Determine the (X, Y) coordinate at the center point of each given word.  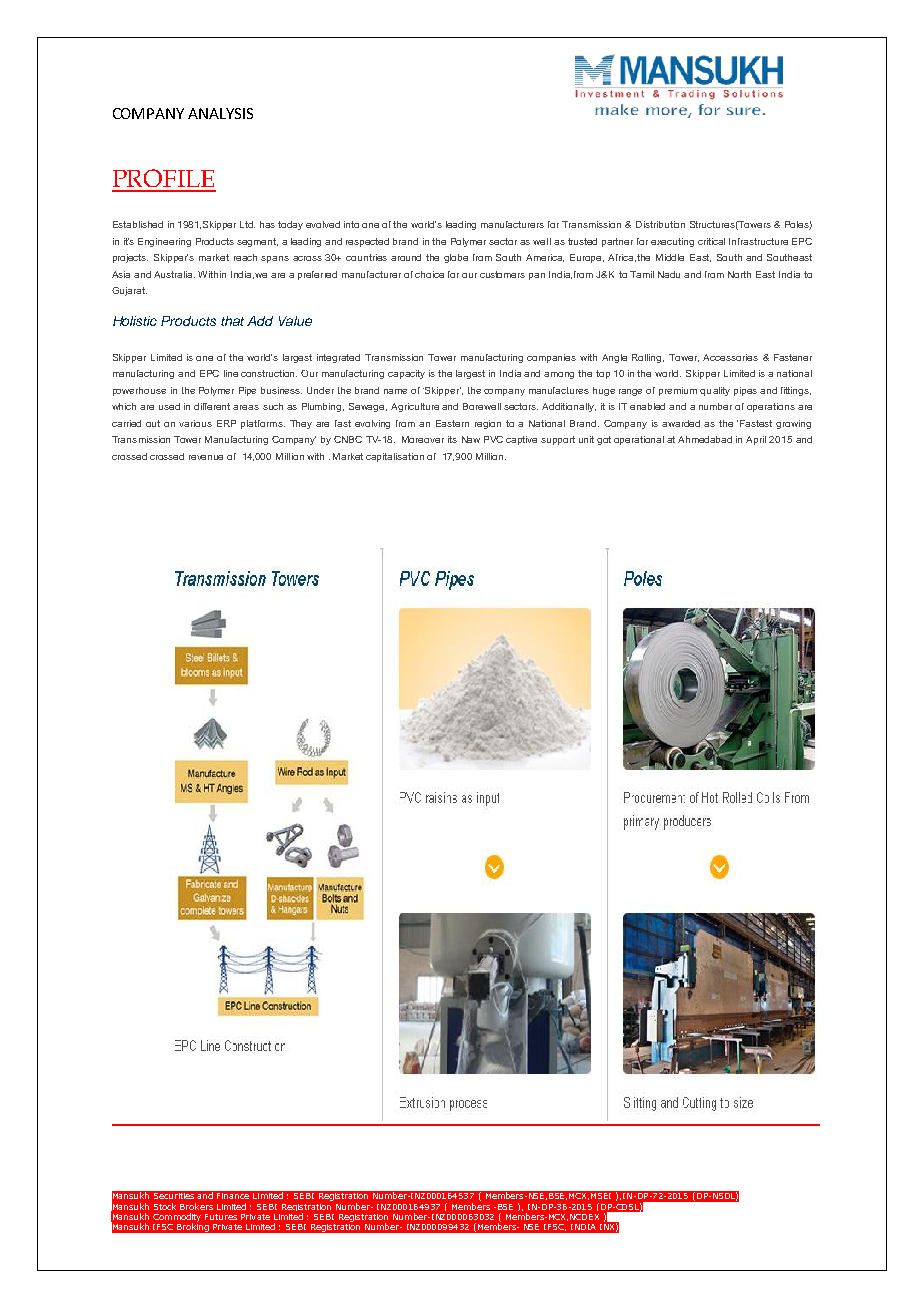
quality (715, 391)
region (488, 424)
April (756, 440)
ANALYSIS (220, 113)
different (212, 406)
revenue (206, 457)
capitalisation (395, 457)
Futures (221, 1217)
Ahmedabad (705, 439)
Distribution (660, 224)
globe (456, 258)
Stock (165, 1206)
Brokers (196, 1206)
